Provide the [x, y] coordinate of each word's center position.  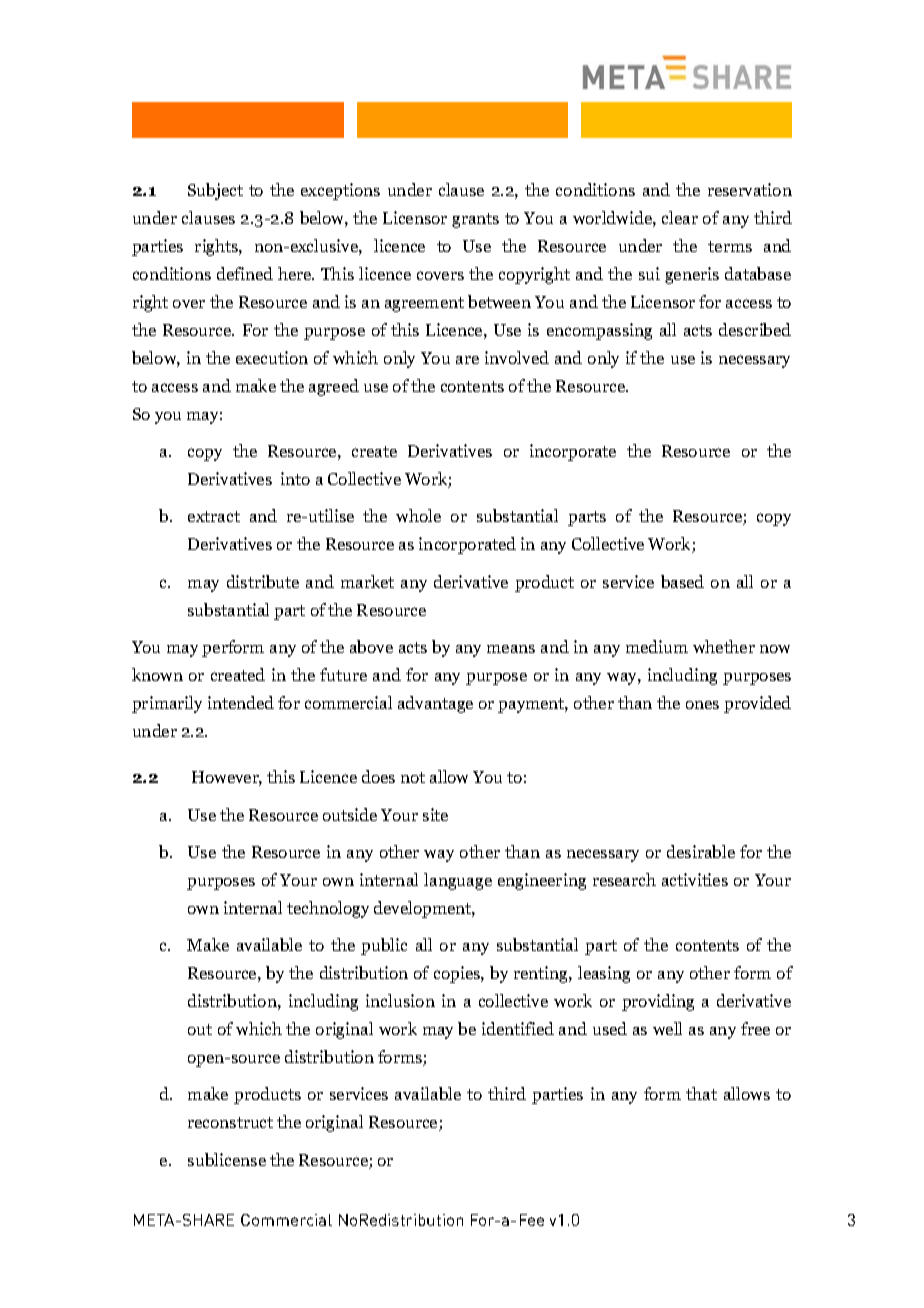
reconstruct [230, 1122]
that [701, 1093]
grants [475, 220]
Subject [215, 191]
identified [518, 1028]
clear [680, 217]
